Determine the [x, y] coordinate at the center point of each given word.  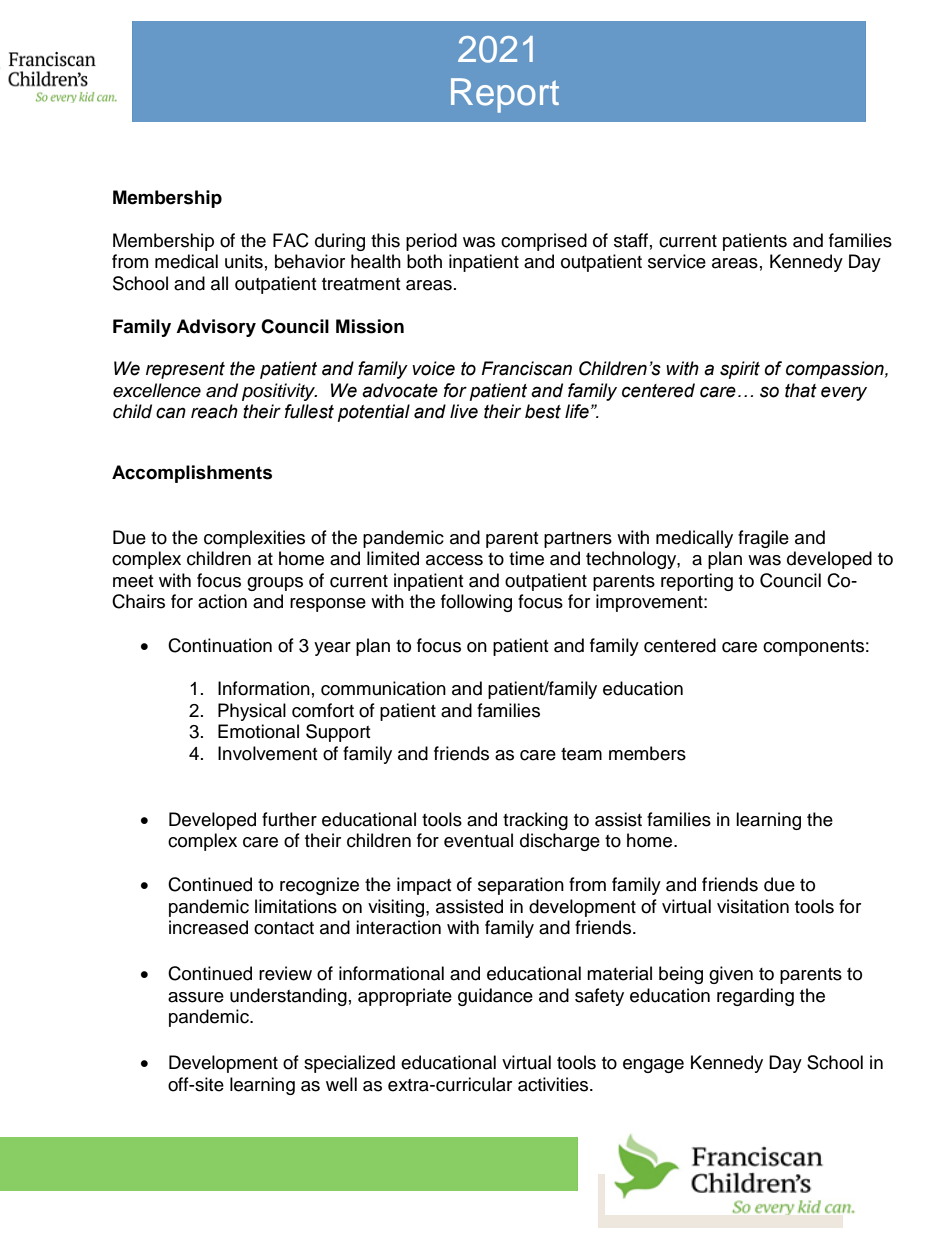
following [476, 603]
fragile [763, 539]
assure [196, 997]
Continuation [220, 645]
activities [554, 1084]
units [244, 261]
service [677, 261]
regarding [755, 997]
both [424, 261]
